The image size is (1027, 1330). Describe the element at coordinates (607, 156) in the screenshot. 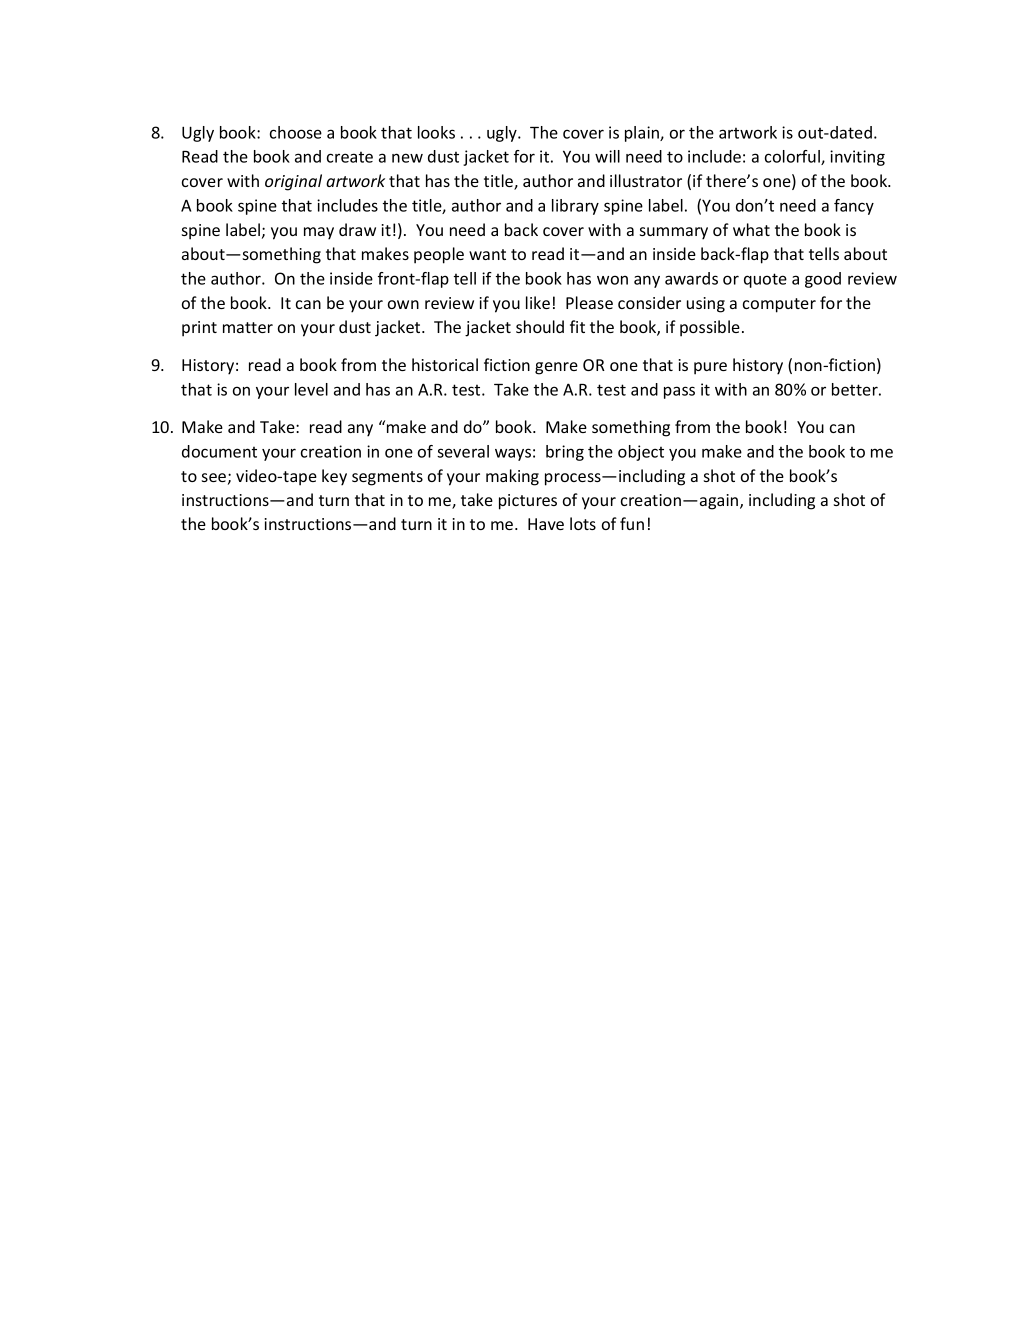

I see `will` at that location.
